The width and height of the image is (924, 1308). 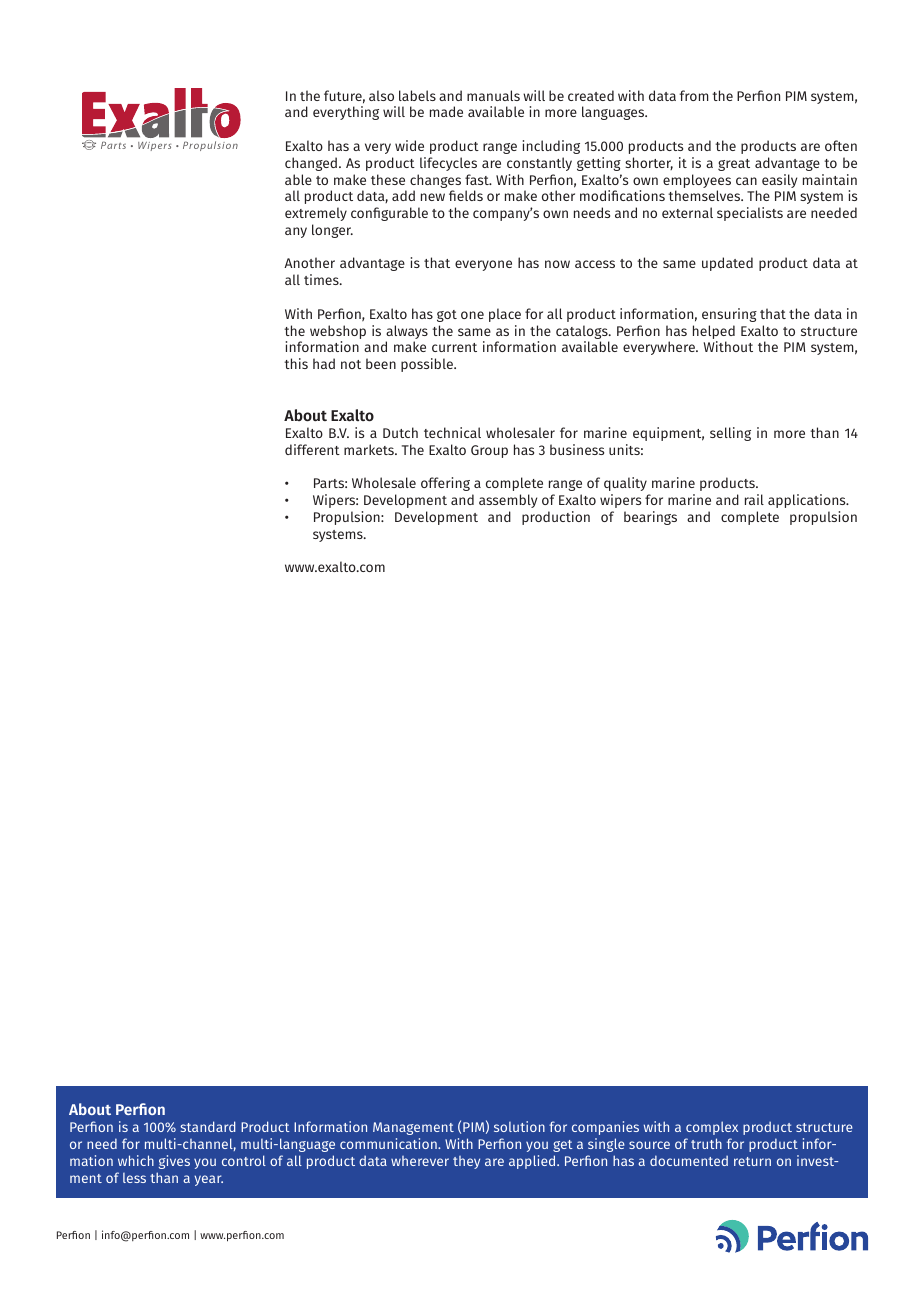 What do you see at coordinates (296, 363) in the image?
I see `this` at bounding box center [296, 363].
